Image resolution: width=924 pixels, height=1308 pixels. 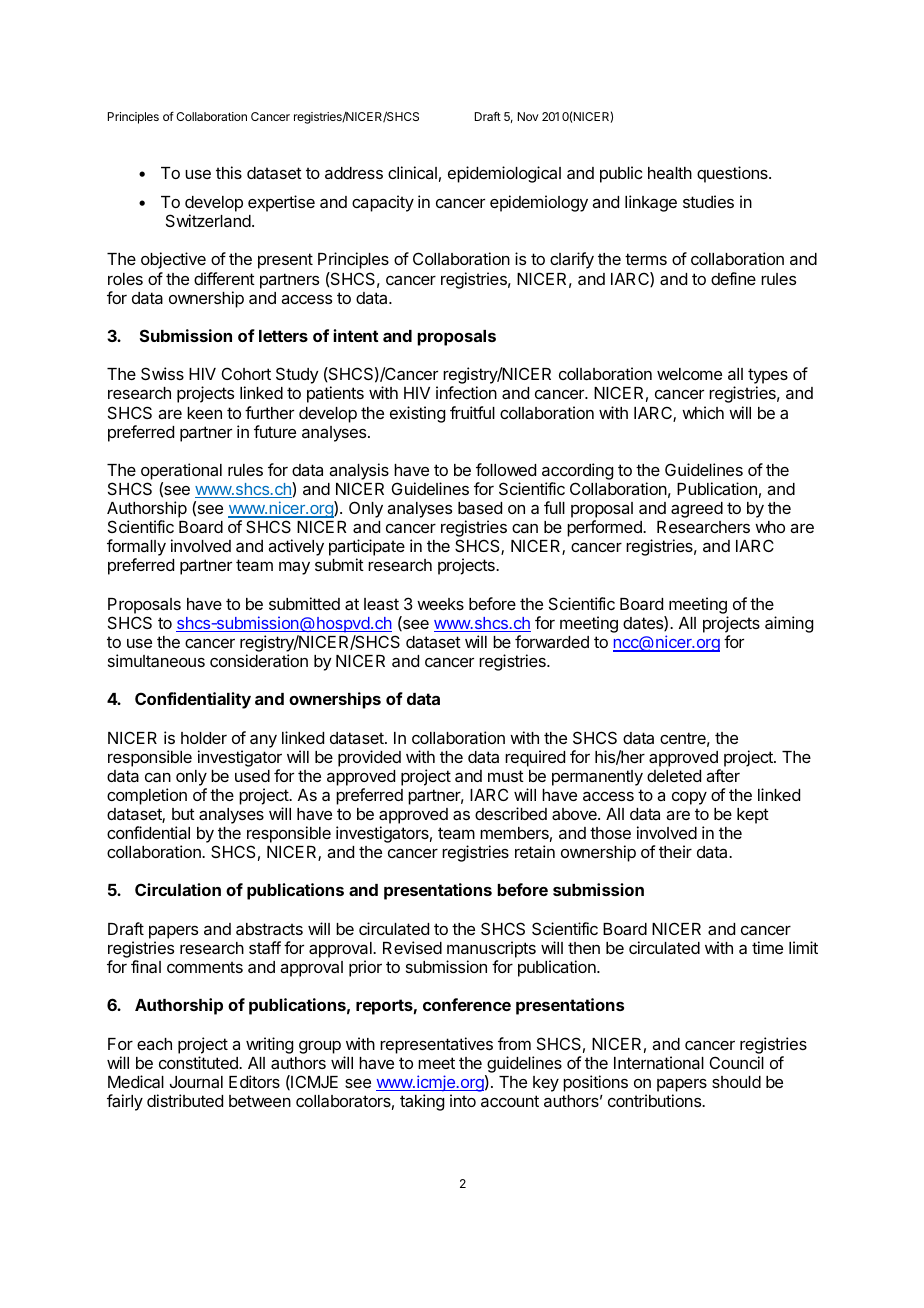 I want to click on constituted, so click(x=199, y=1062).
